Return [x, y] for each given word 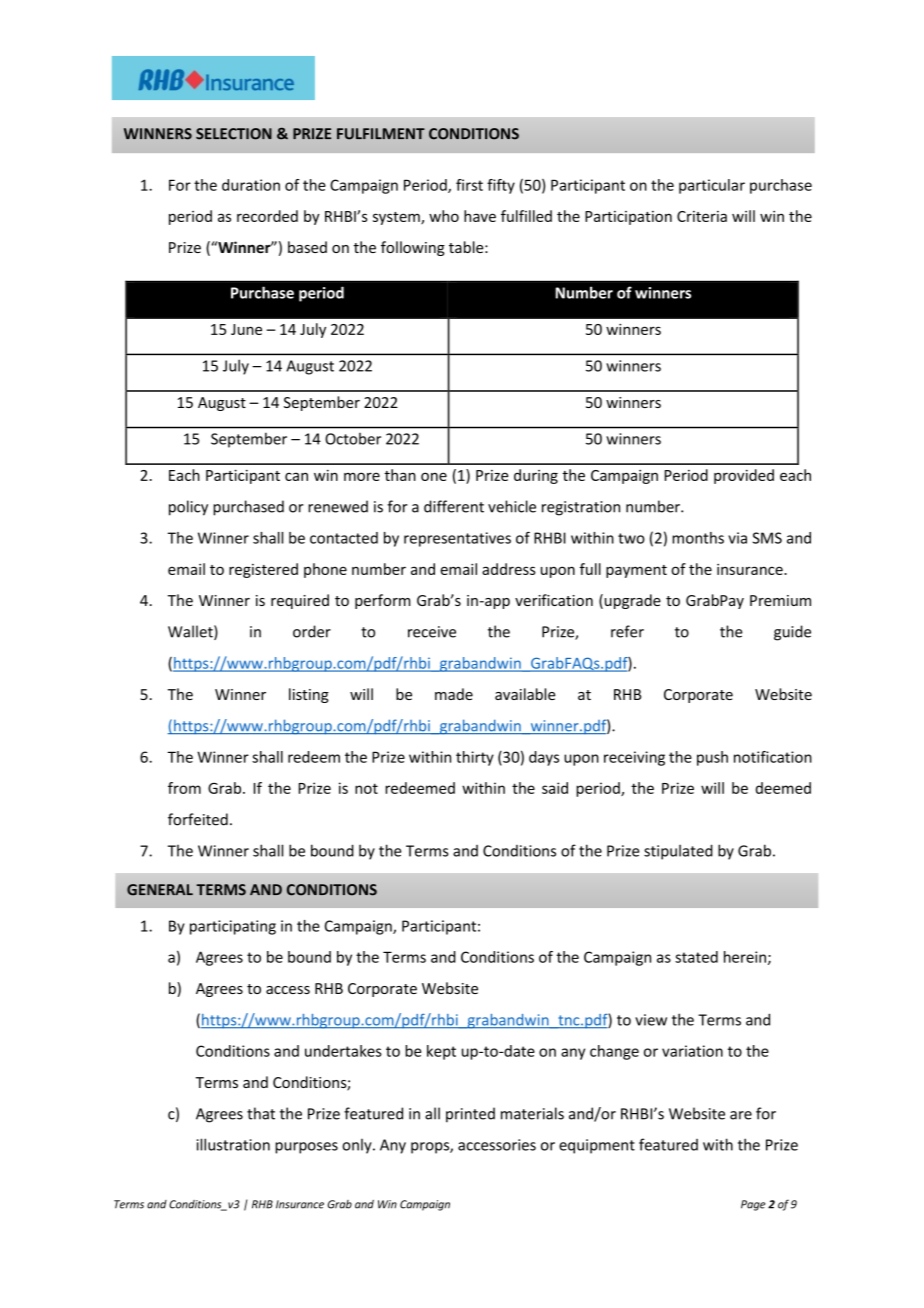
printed [470, 1115]
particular [712, 186]
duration [251, 185]
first [469, 185]
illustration [233, 1144]
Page [753, 1205]
